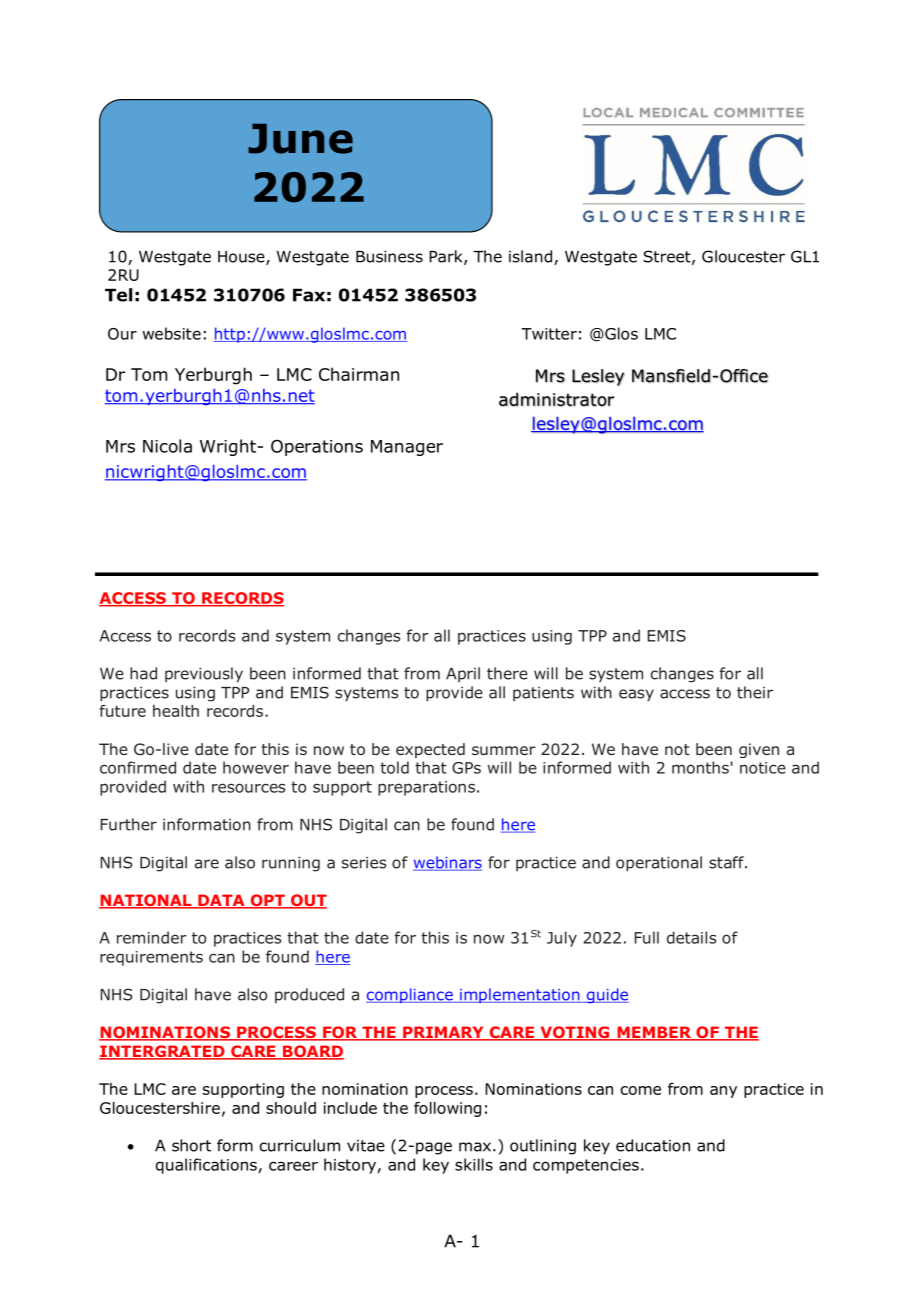 This screenshot has width=924, height=1308. What do you see at coordinates (463, 674) in the screenshot?
I see `April` at bounding box center [463, 674].
